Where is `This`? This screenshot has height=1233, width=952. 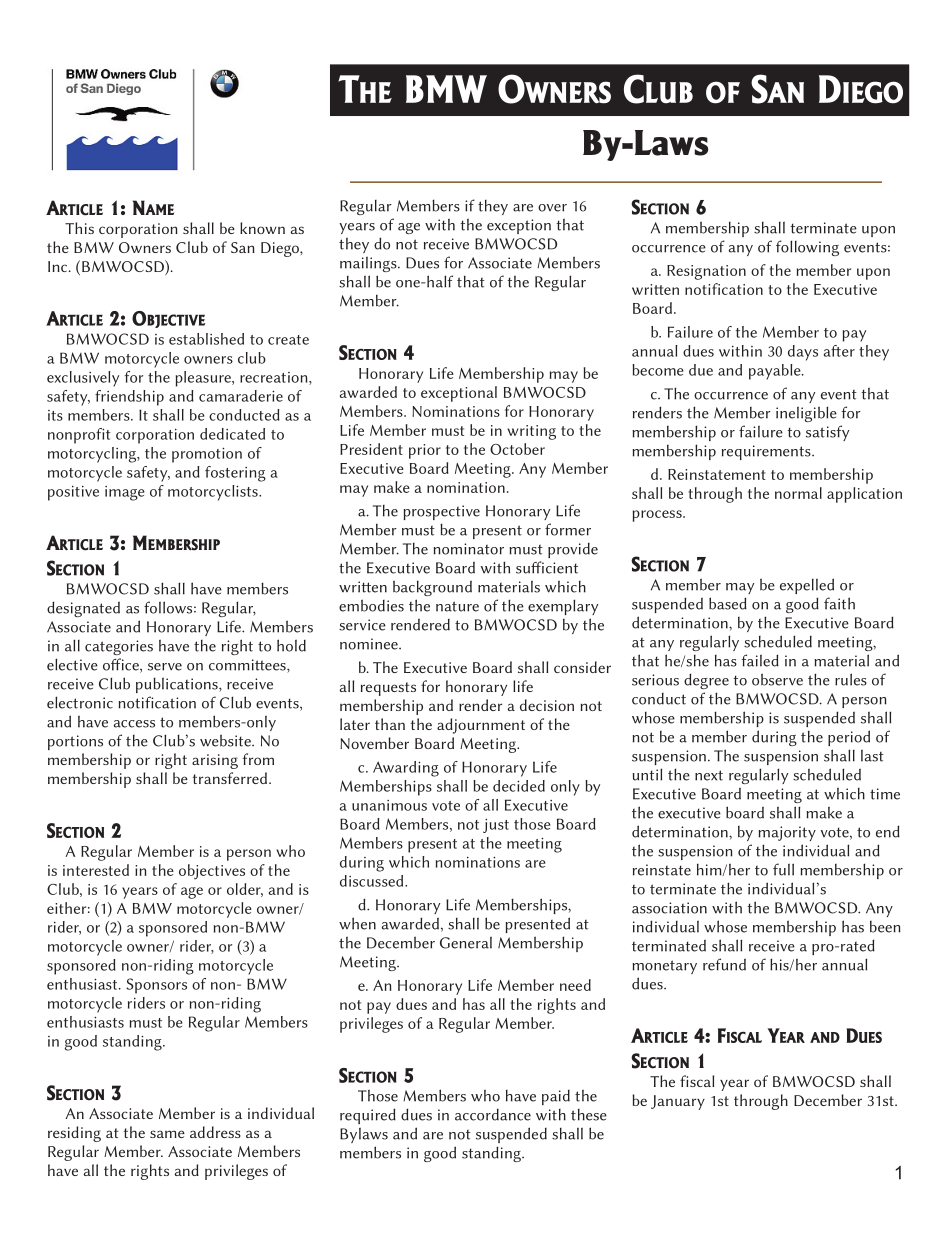
This is located at coordinates (79, 228).
